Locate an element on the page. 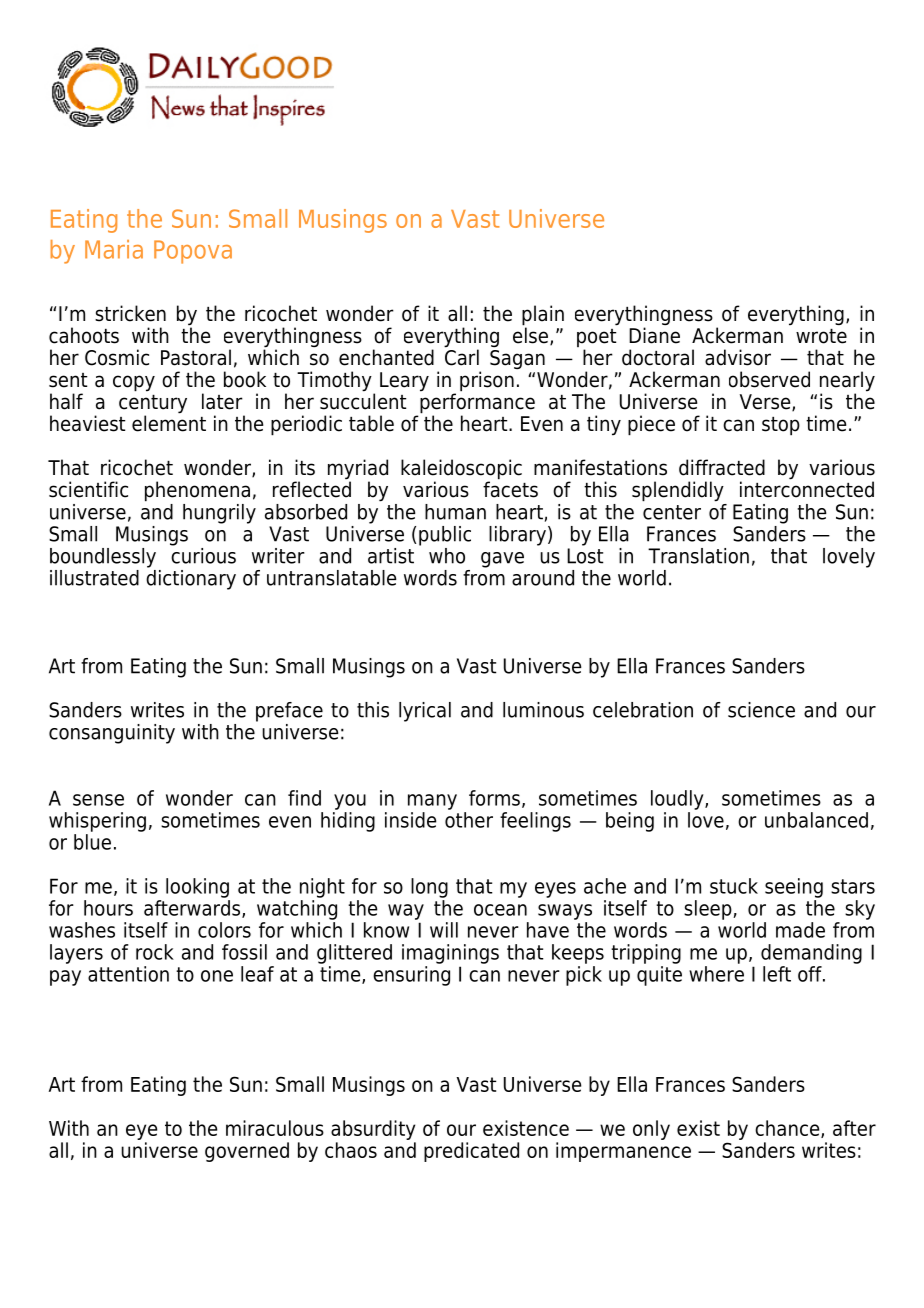 The height and width of the page is (1308, 924). wrote is located at coordinates (821, 336).
